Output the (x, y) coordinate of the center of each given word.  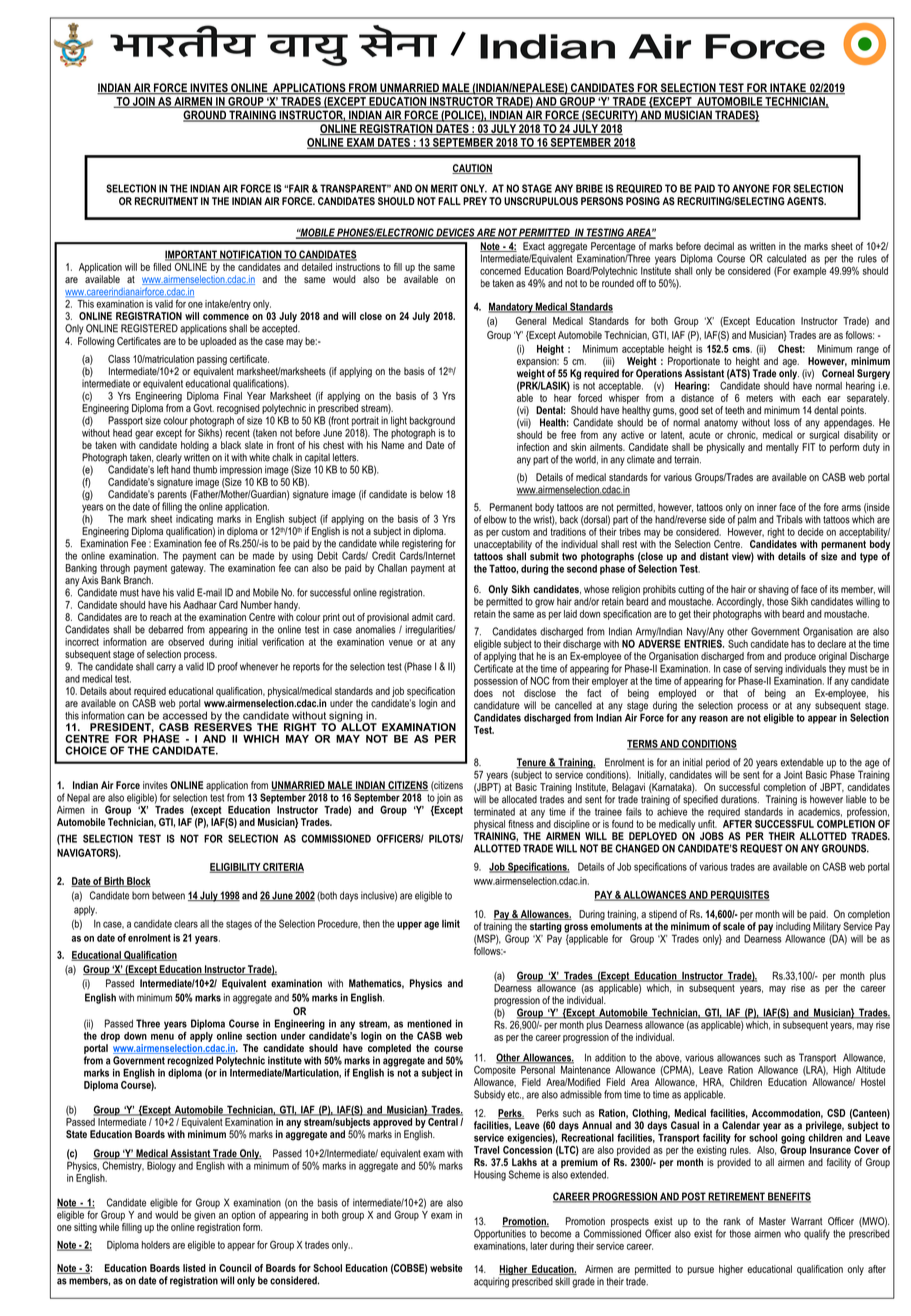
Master (772, 1221)
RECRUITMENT (166, 201)
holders (156, 1245)
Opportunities (500, 1234)
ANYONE (751, 188)
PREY (475, 201)
